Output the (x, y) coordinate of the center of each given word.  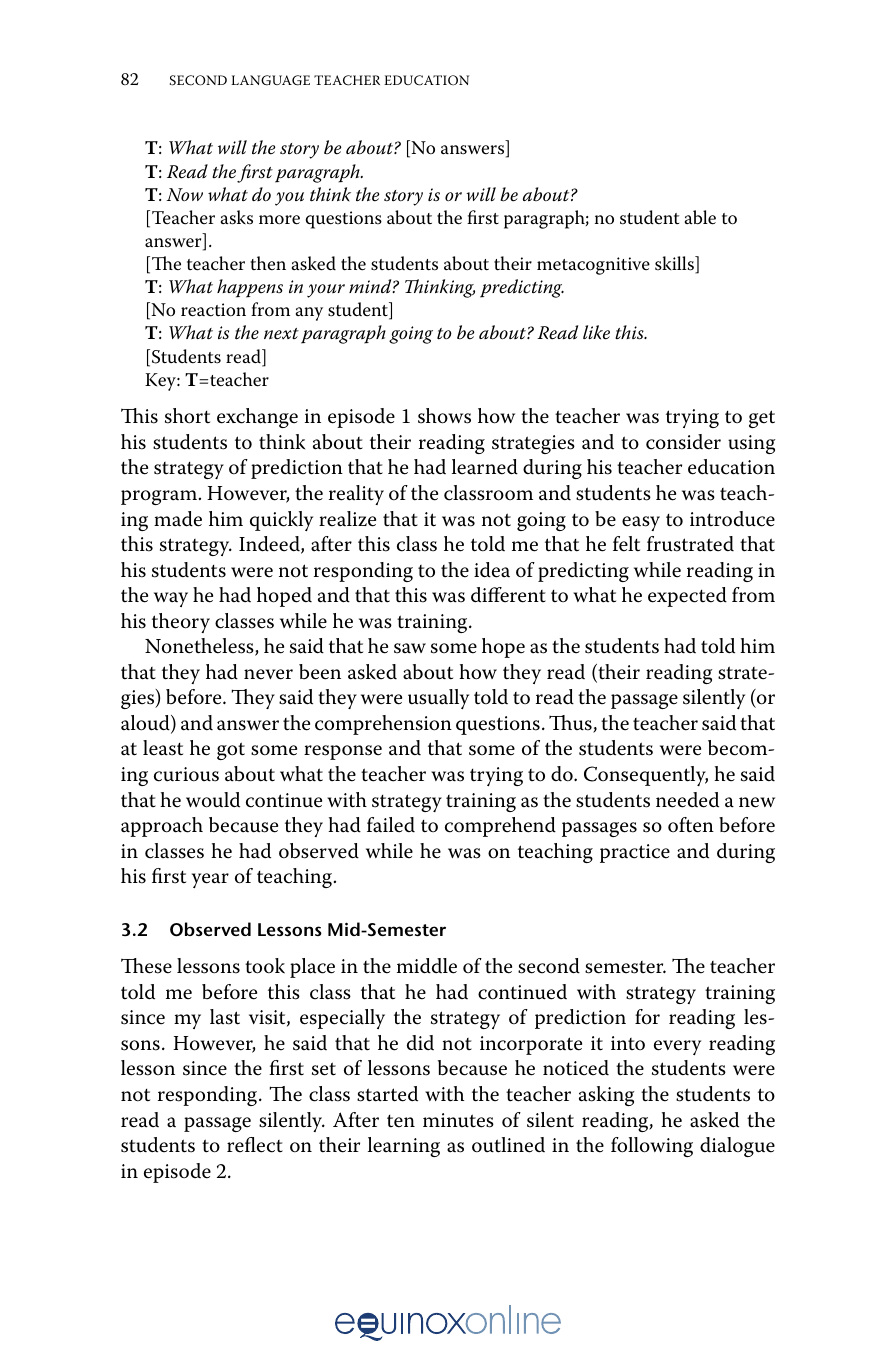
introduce (732, 519)
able (700, 217)
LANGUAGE (270, 80)
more (279, 220)
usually (438, 699)
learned (485, 467)
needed (687, 800)
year (210, 880)
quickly (281, 521)
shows (444, 416)
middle (427, 966)
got (231, 751)
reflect (255, 1145)
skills (675, 264)
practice (635, 853)
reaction (213, 310)
